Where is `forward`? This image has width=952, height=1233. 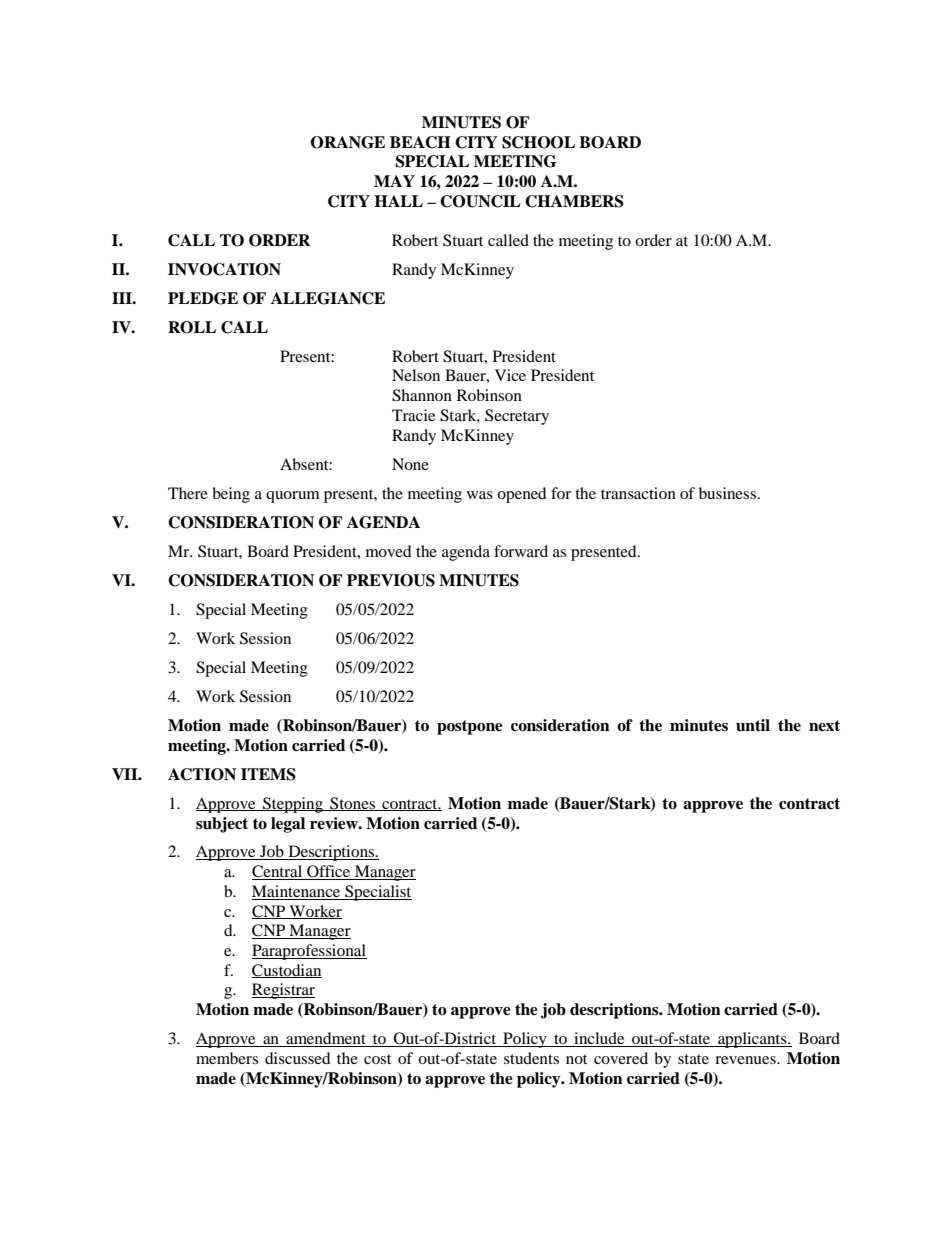
forward is located at coordinates (521, 551).
